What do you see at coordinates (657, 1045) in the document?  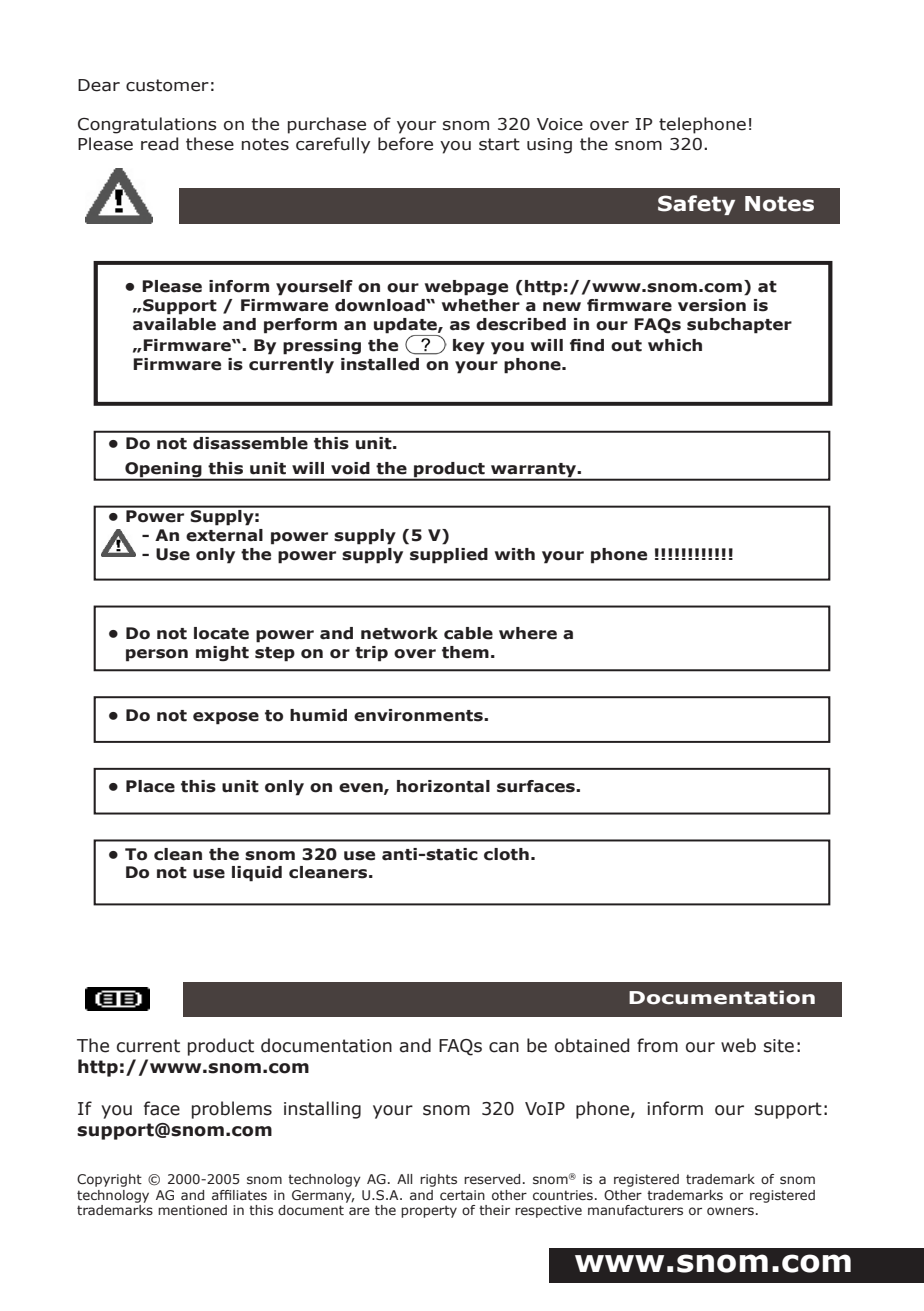 I see `from` at bounding box center [657, 1045].
